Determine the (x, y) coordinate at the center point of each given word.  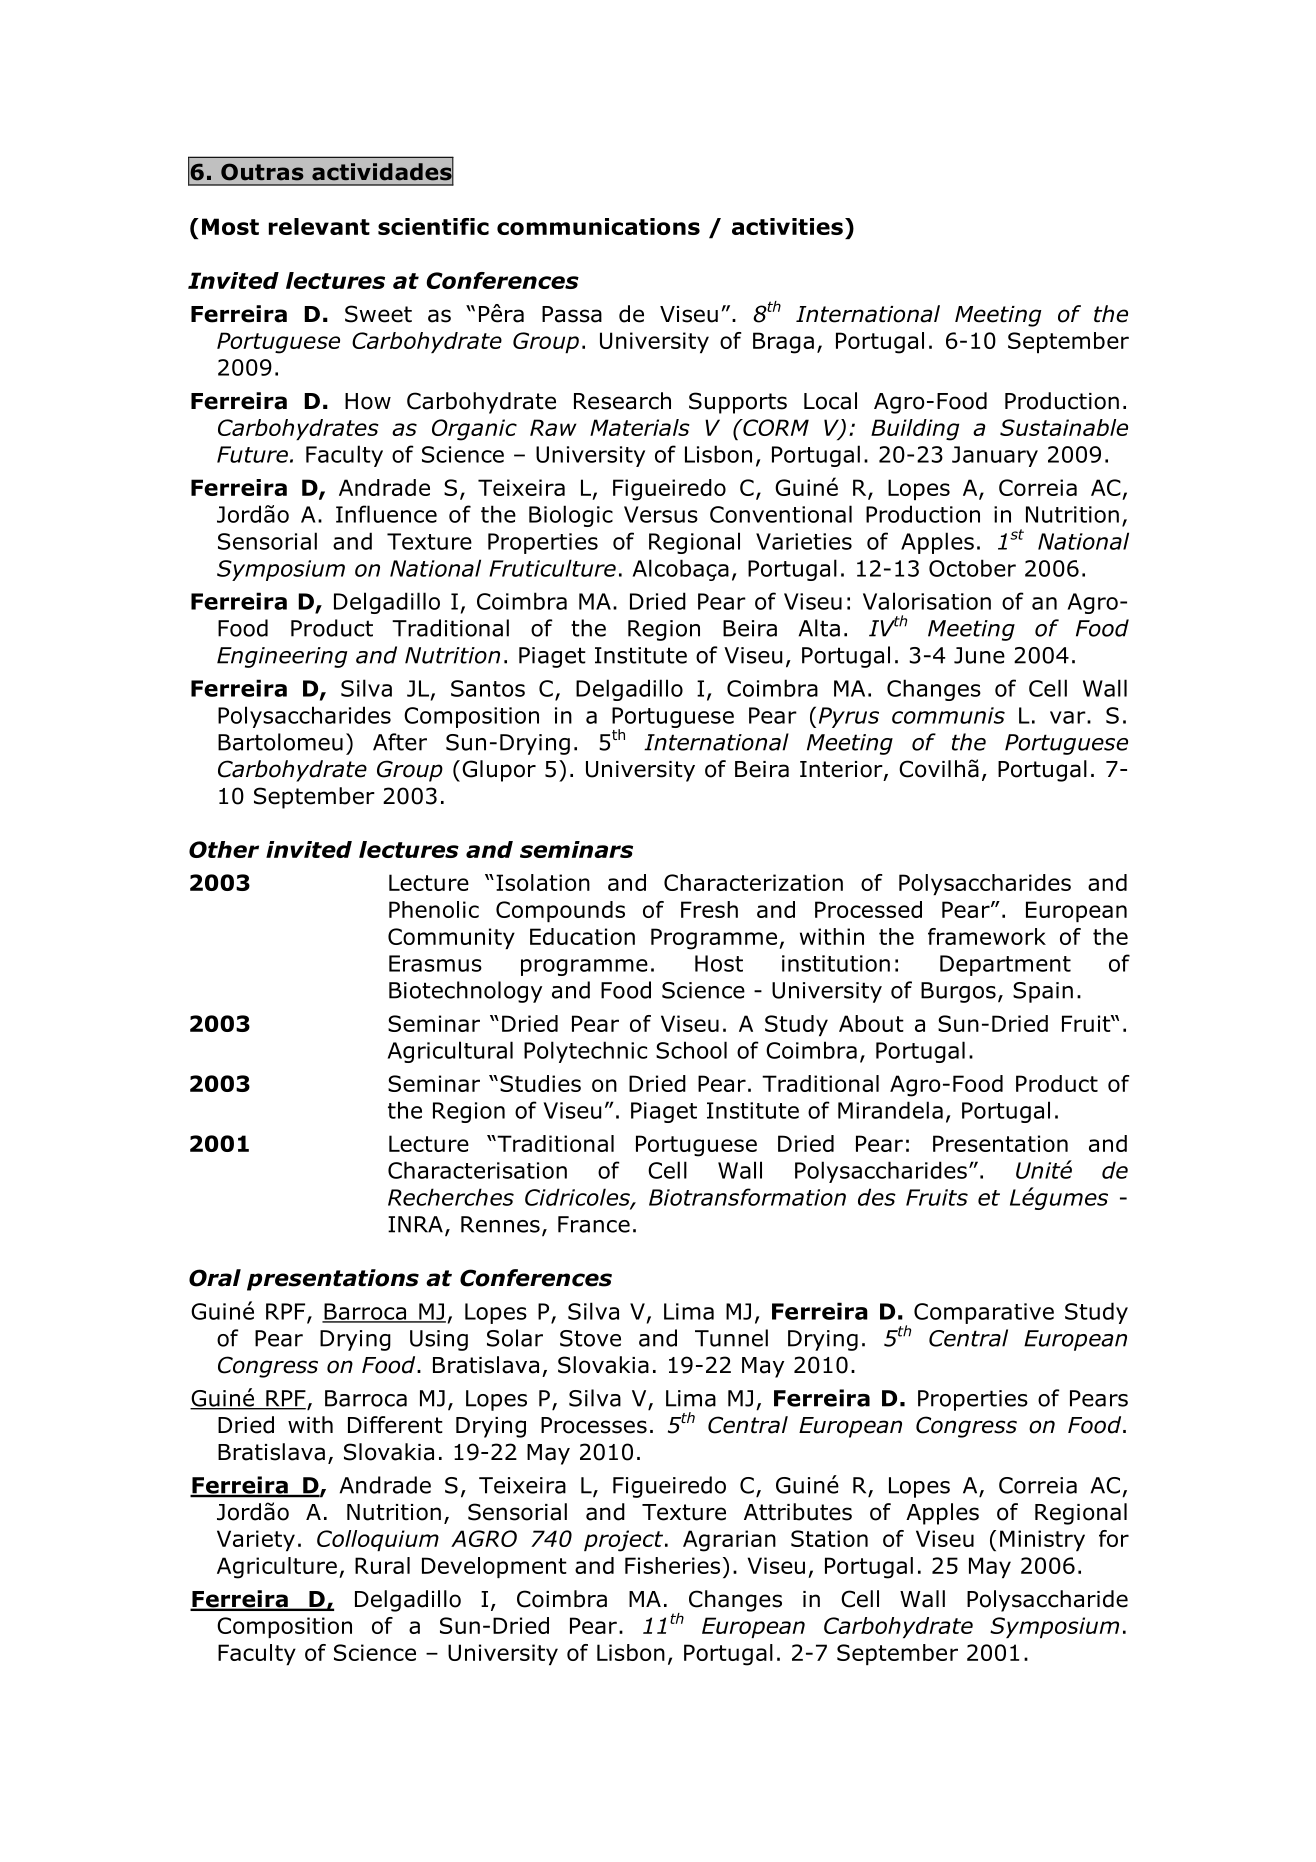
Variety (256, 1540)
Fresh (709, 909)
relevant (319, 226)
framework (987, 936)
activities (787, 226)
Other (224, 849)
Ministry (1042, 1540)
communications (598, 226)
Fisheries (672, 1565)
